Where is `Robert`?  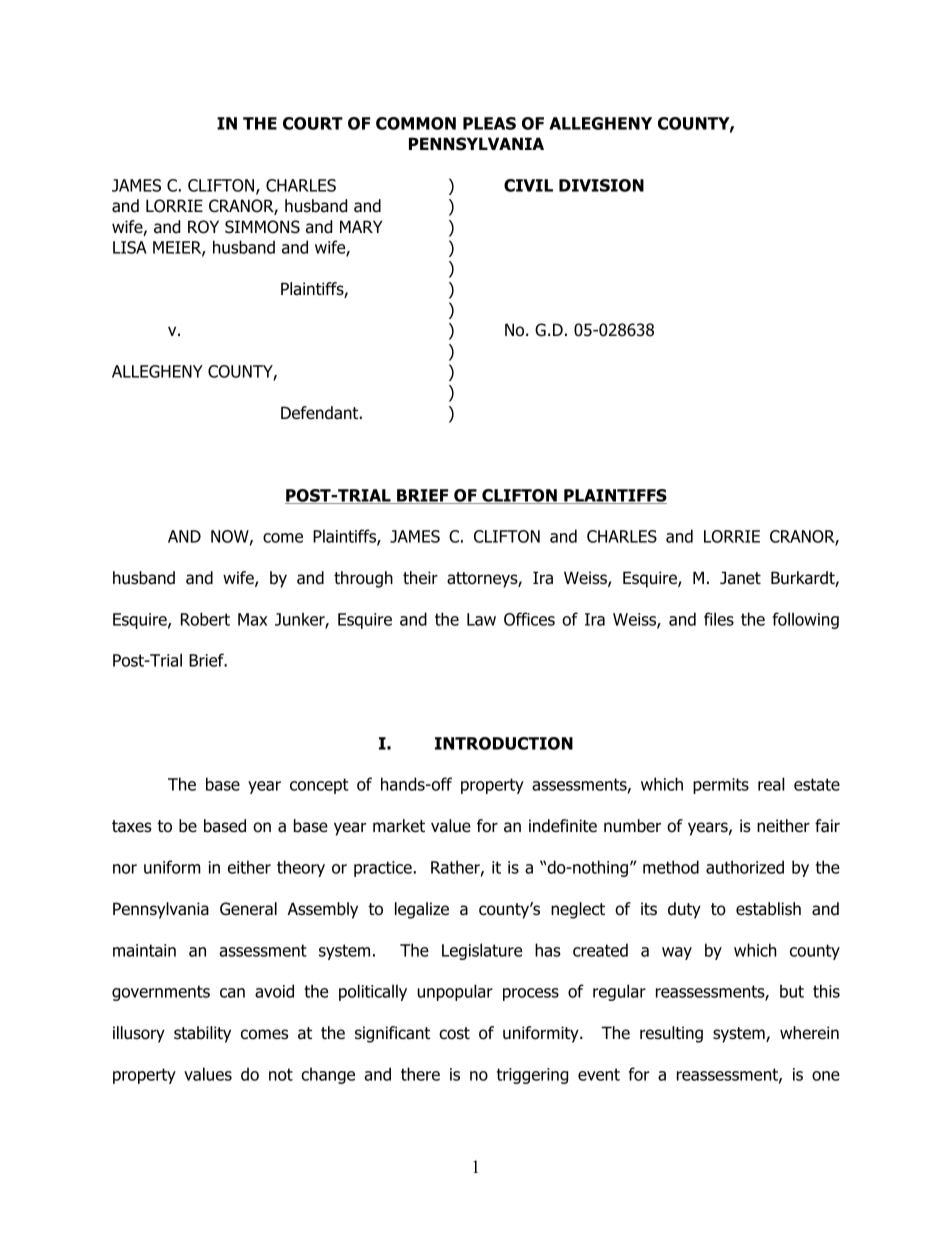 Robert is located at coordinates (205, 619).
